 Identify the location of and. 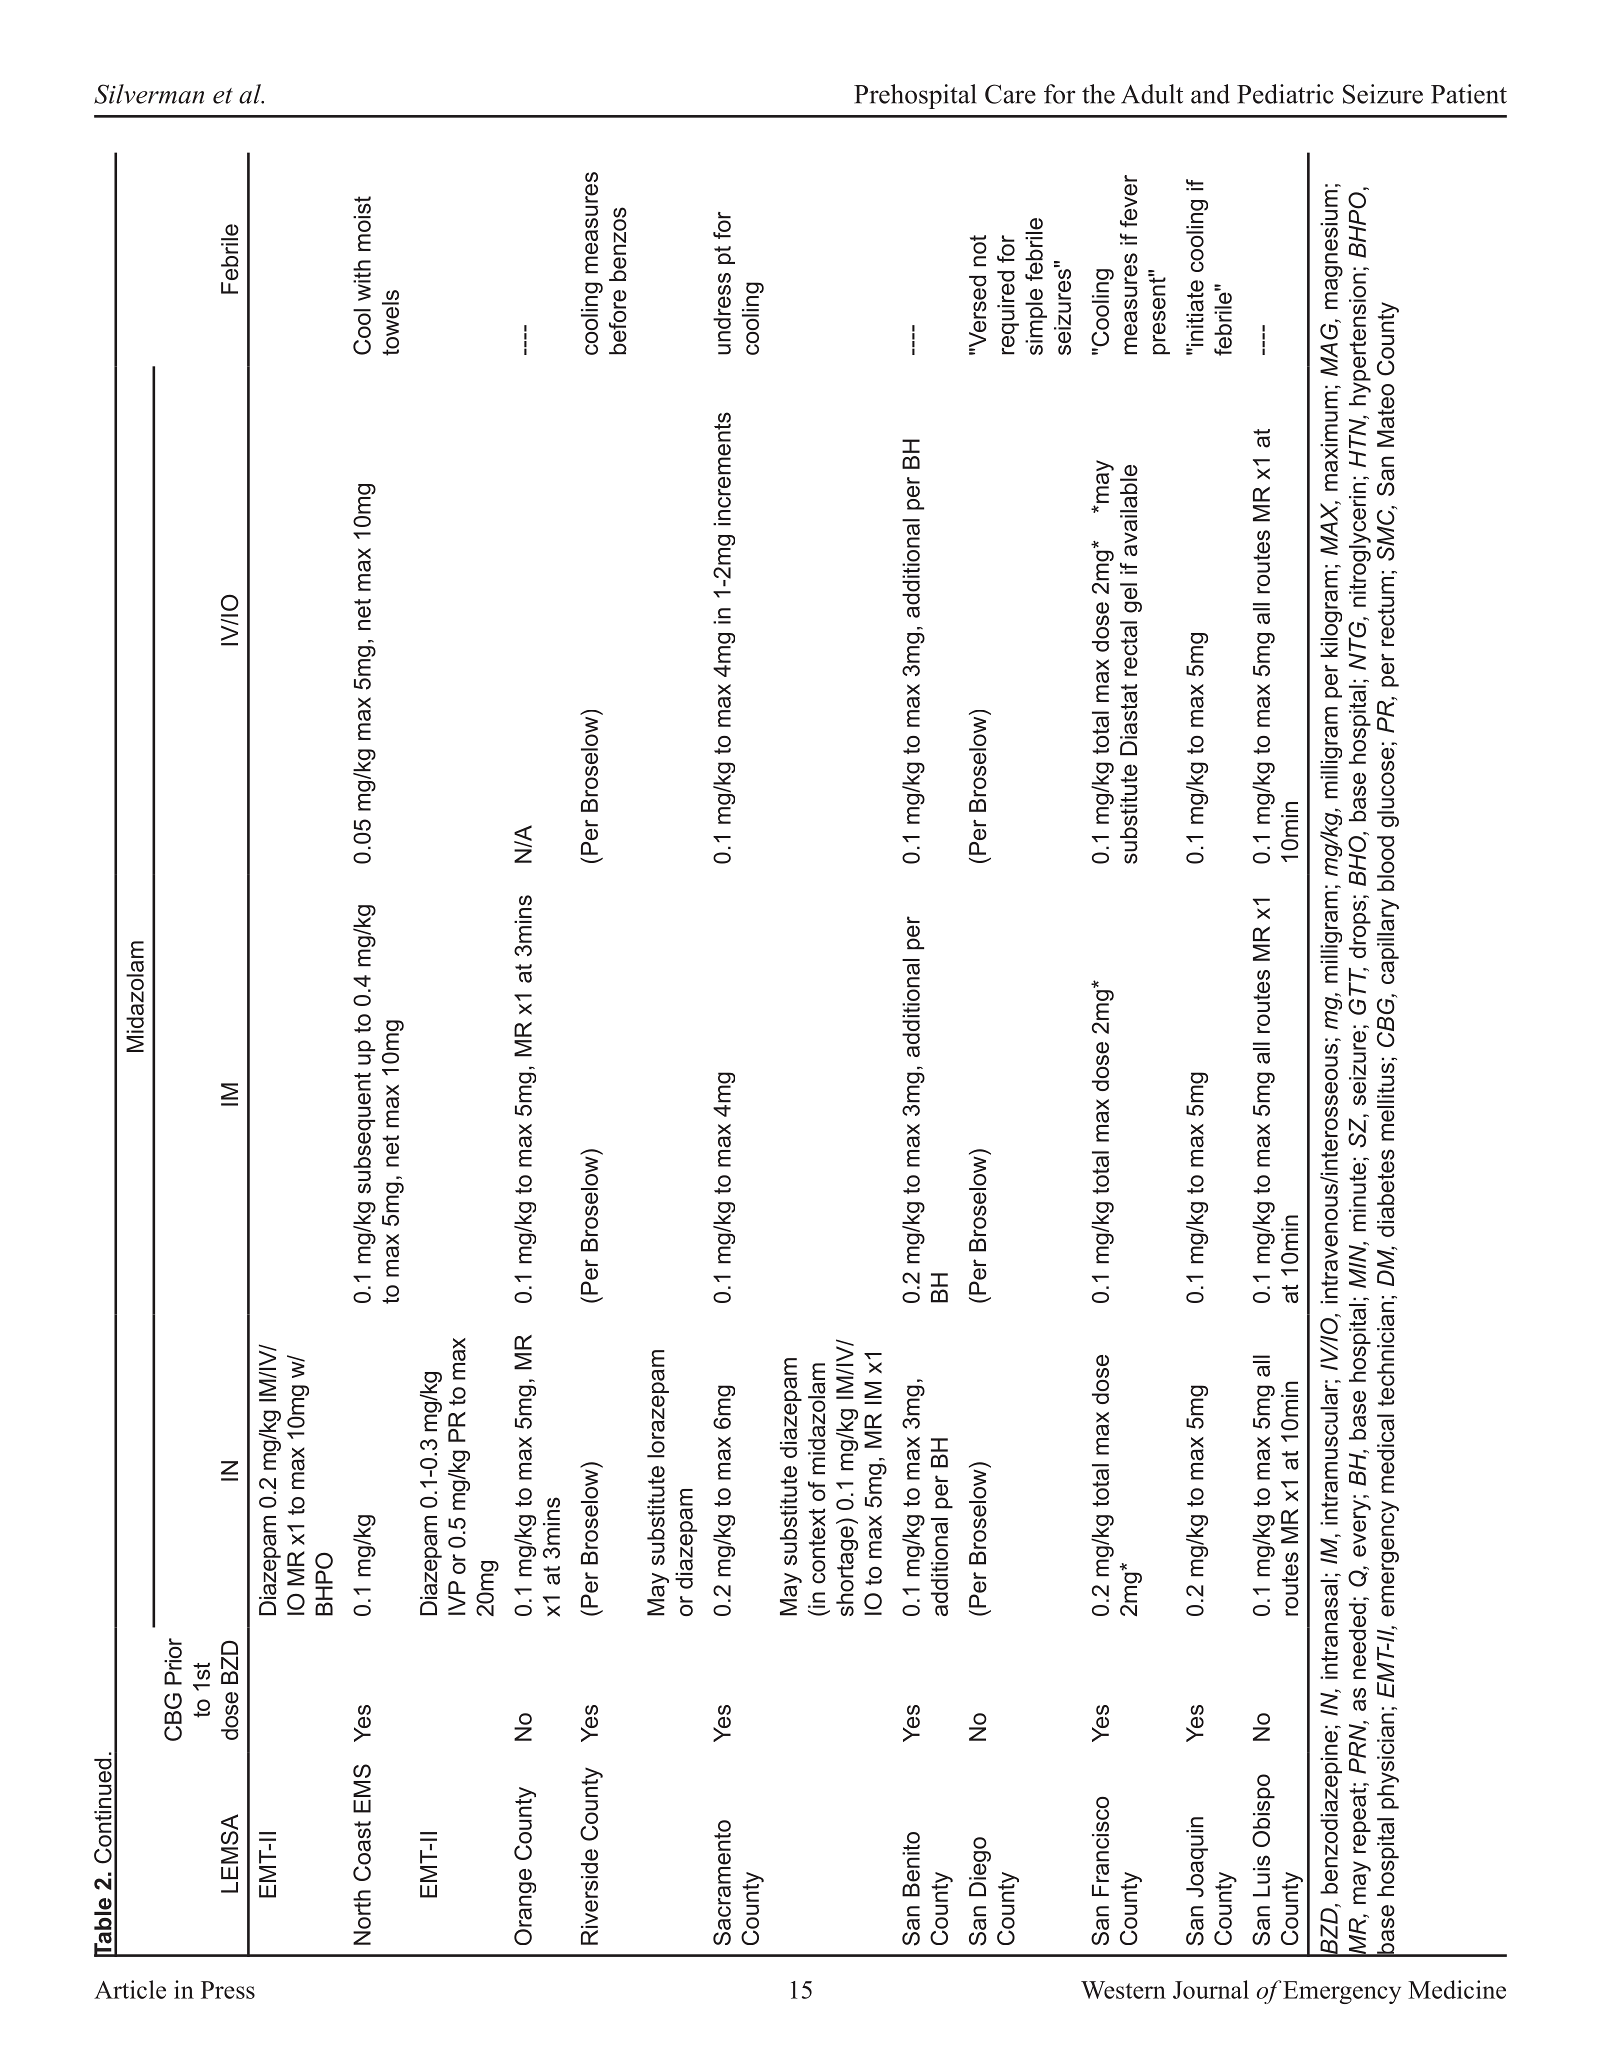
(1210, 94).
